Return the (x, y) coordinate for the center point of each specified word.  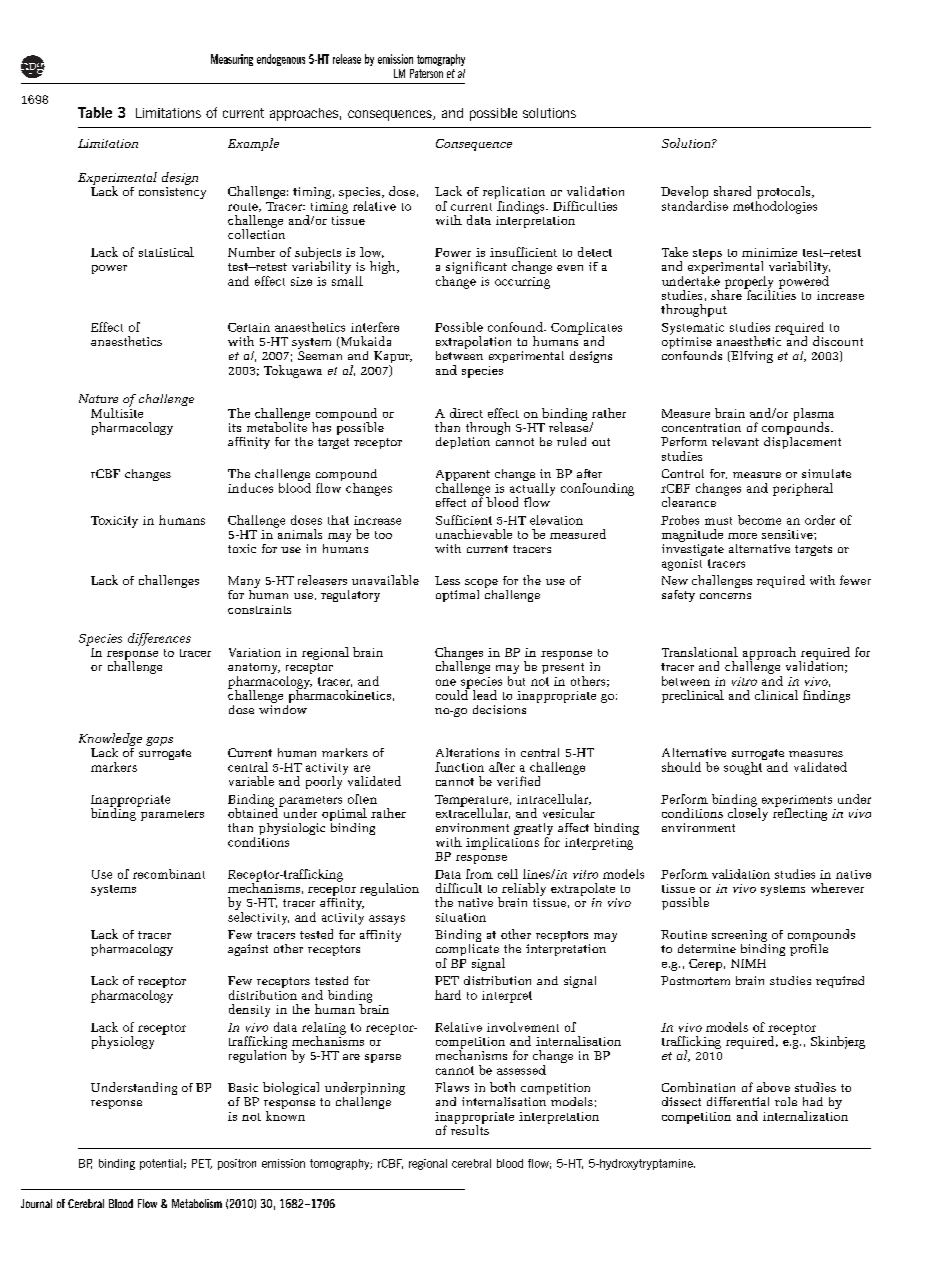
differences (159, 639)
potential (161, 1164)
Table (95, 112)
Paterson (426, 73)
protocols (784, 194)
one (446, 682)
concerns (725, 596)
